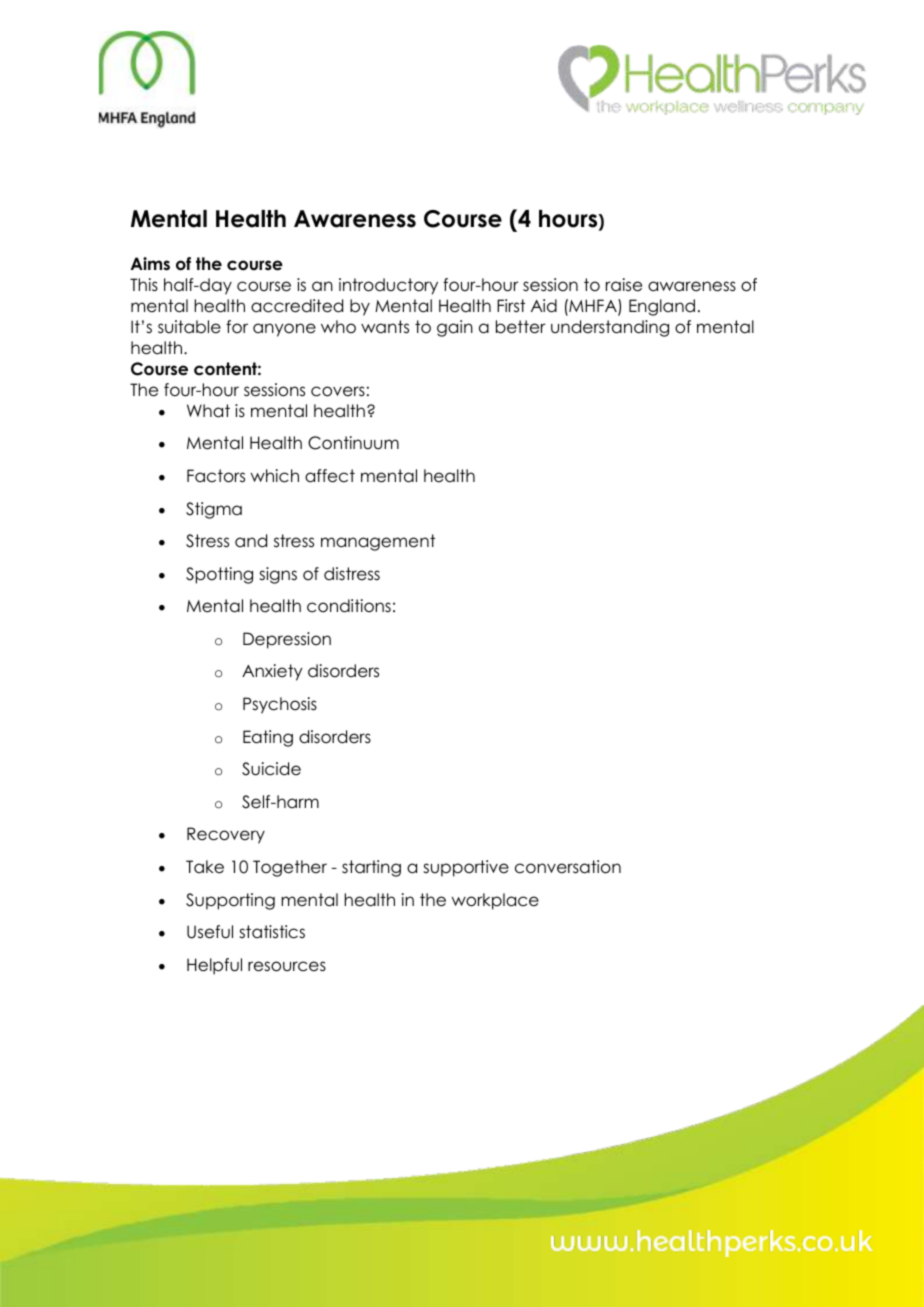 The image size is (924, 1307). What do you see at coordinates (214, 510) in the screenshot?
I see `Stigma` at bounding box center [214, 510].
